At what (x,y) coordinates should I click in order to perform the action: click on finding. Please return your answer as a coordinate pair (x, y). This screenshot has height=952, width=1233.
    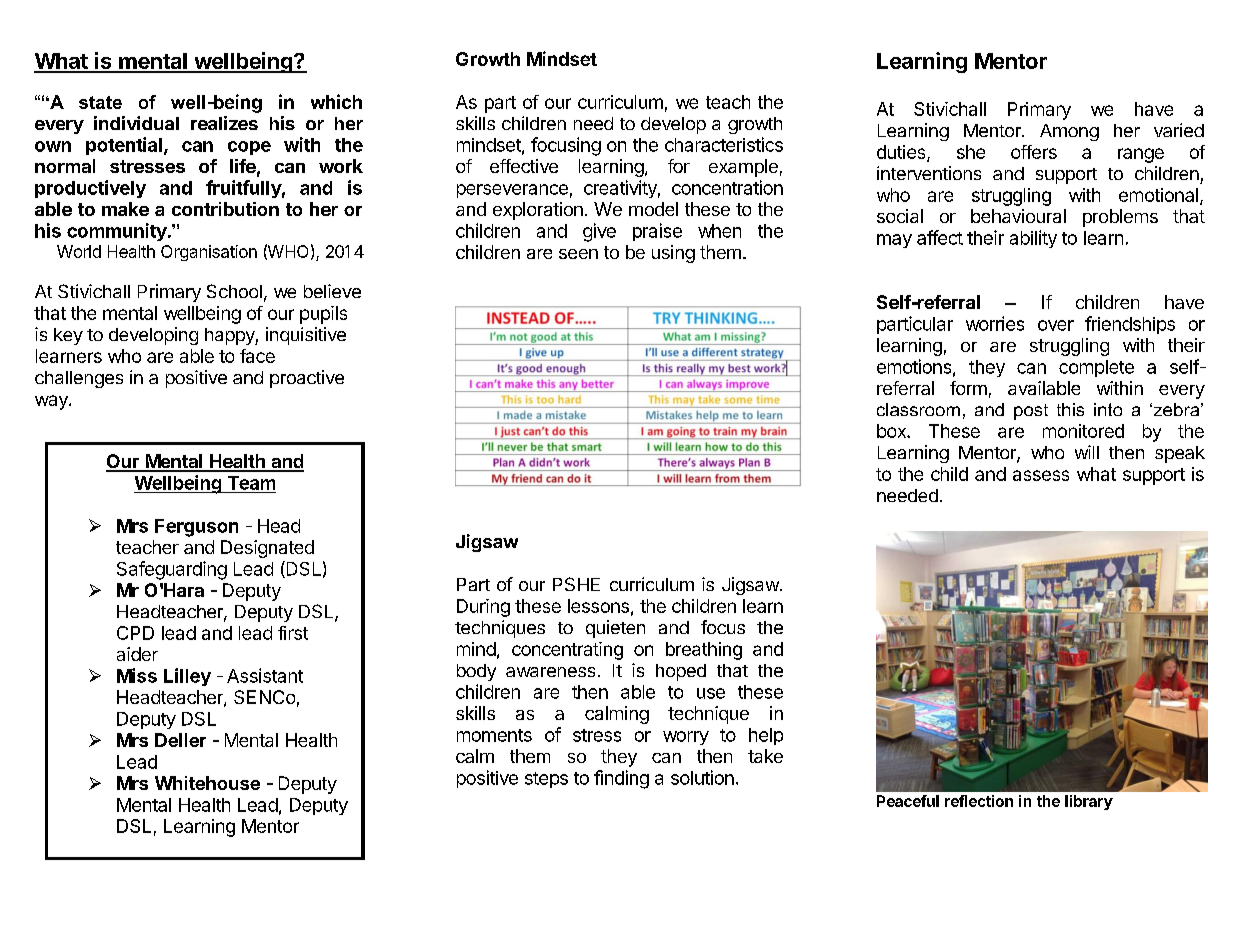
    Looking at the image, I should click on (621, 779).
